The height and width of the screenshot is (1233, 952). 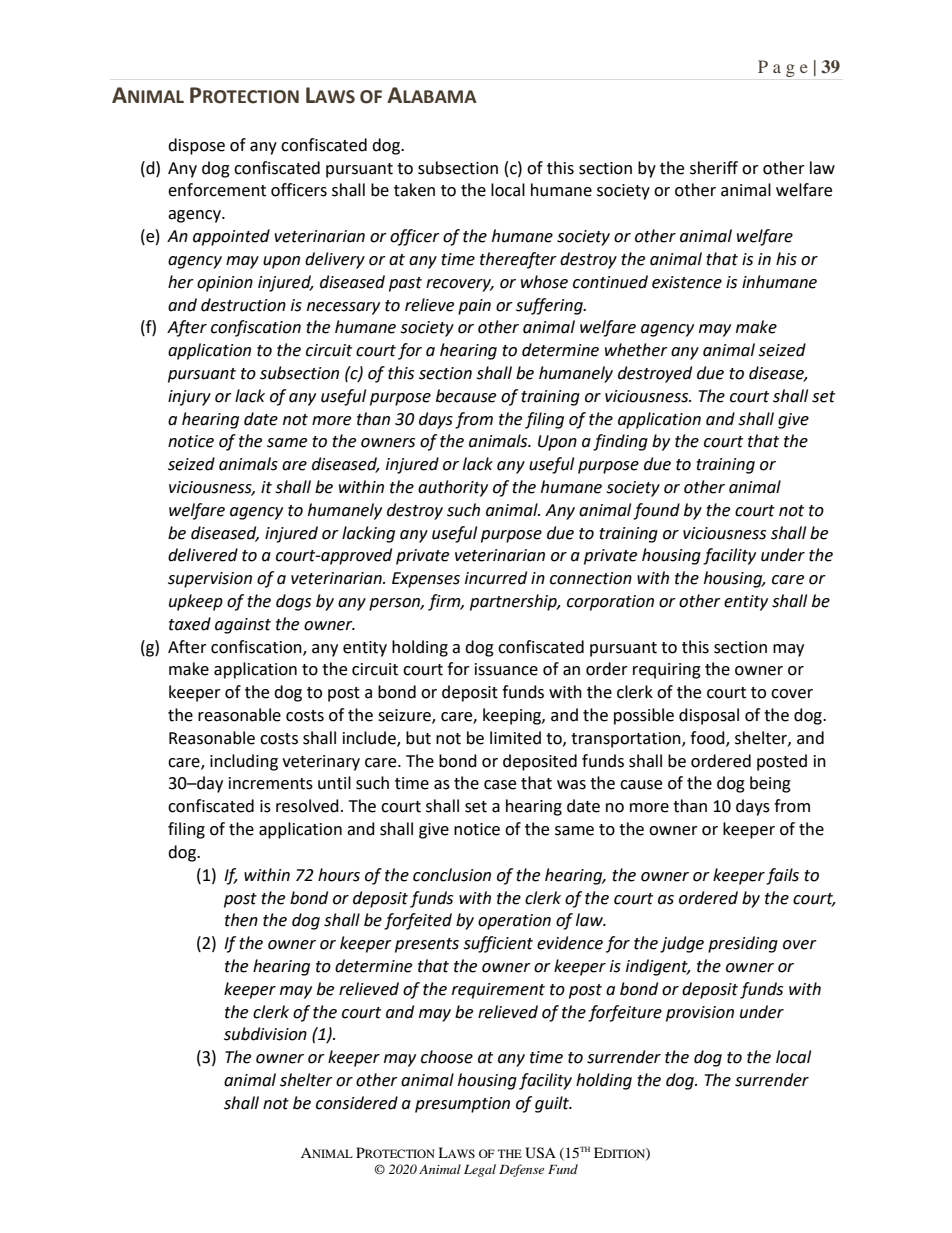 I want to click on finding, so click(x=620, y=442).
